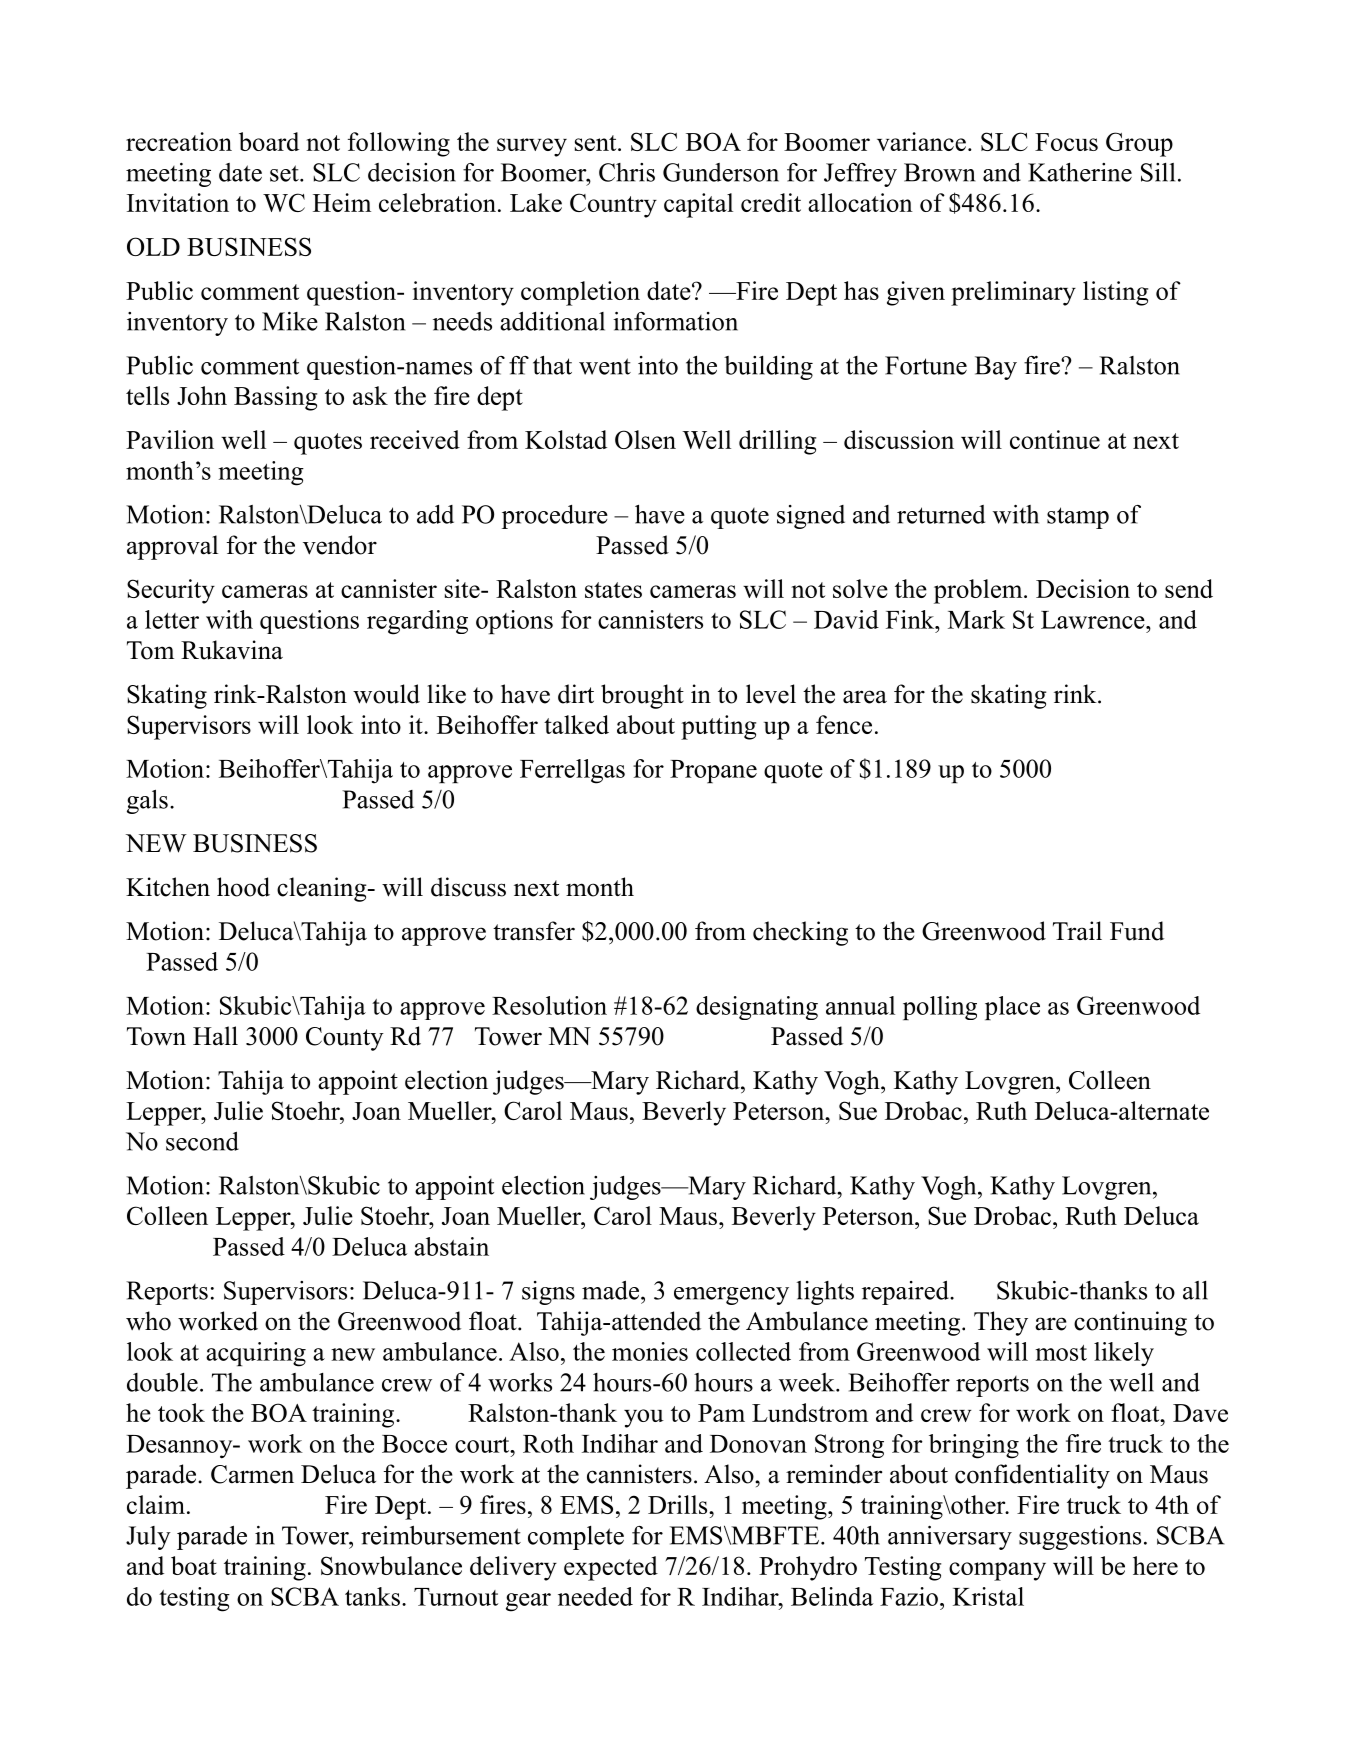 Image resolution: width=1357 pixels, height=1757 pixels. I want to click on Propane, so click(713, 771).
